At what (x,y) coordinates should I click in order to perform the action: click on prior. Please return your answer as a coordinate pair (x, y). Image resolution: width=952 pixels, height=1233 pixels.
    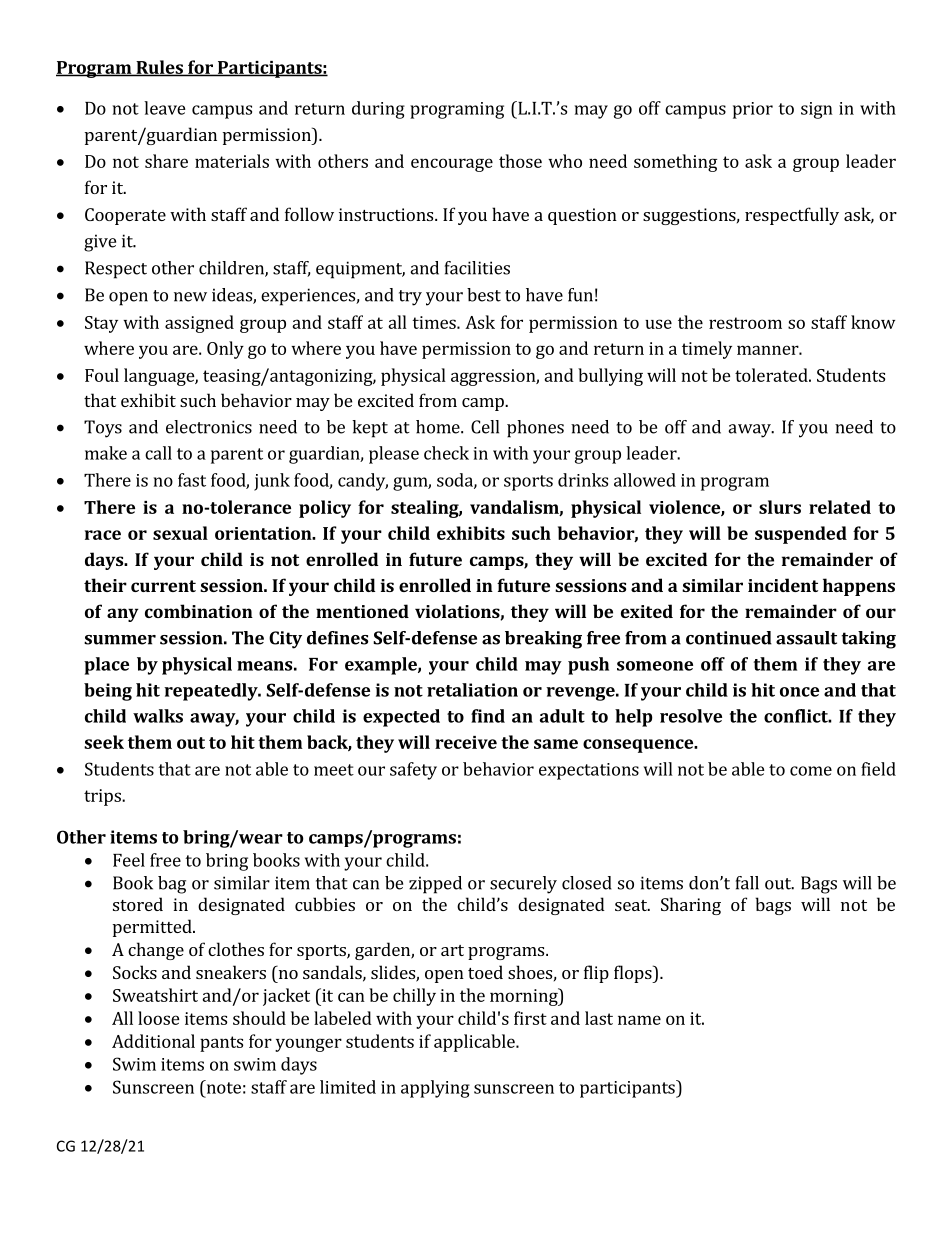
    Looking at the image, I should click on (753, 110).
